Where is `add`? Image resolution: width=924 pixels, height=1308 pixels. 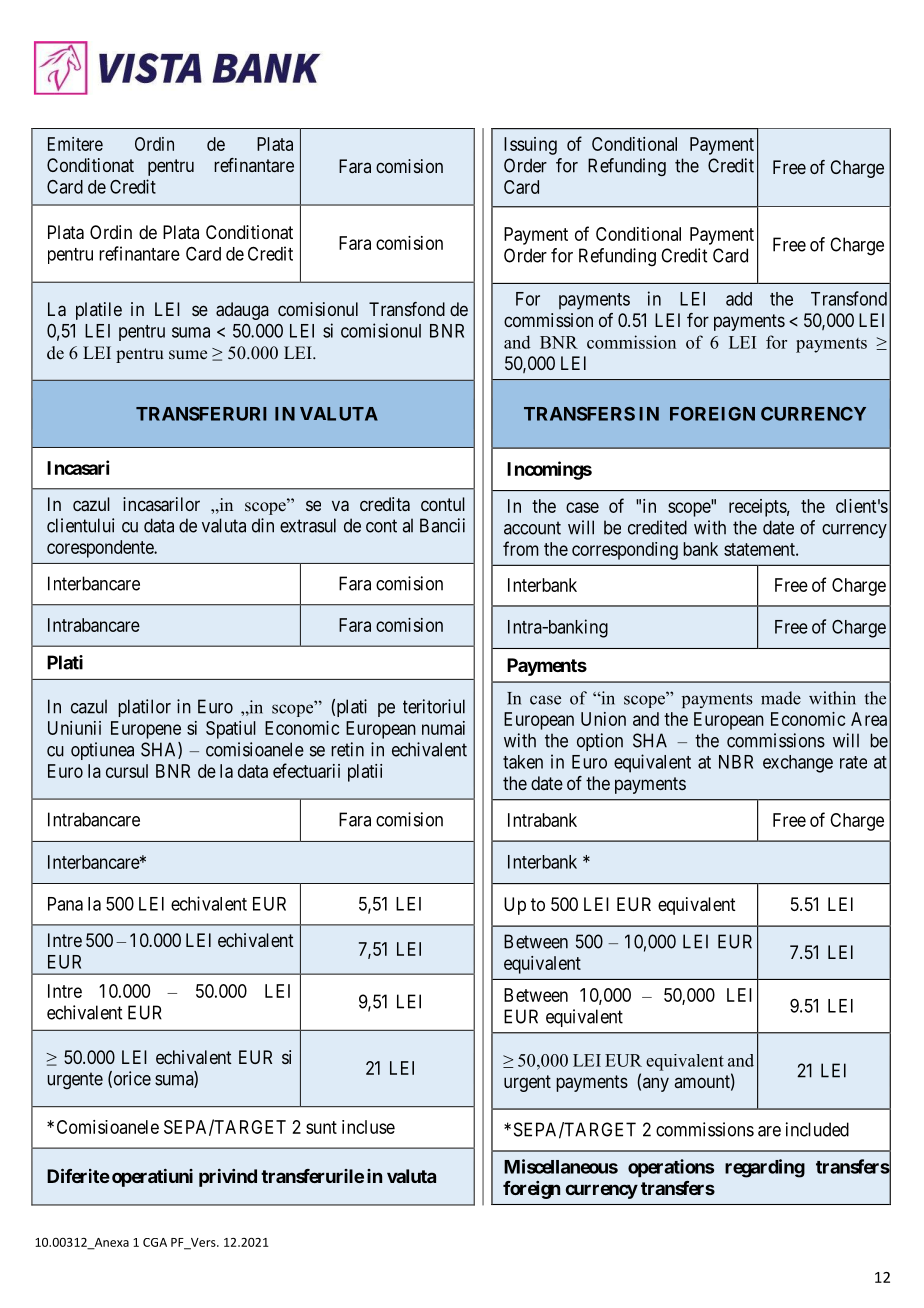
add is located at coordinates (739, 299).
